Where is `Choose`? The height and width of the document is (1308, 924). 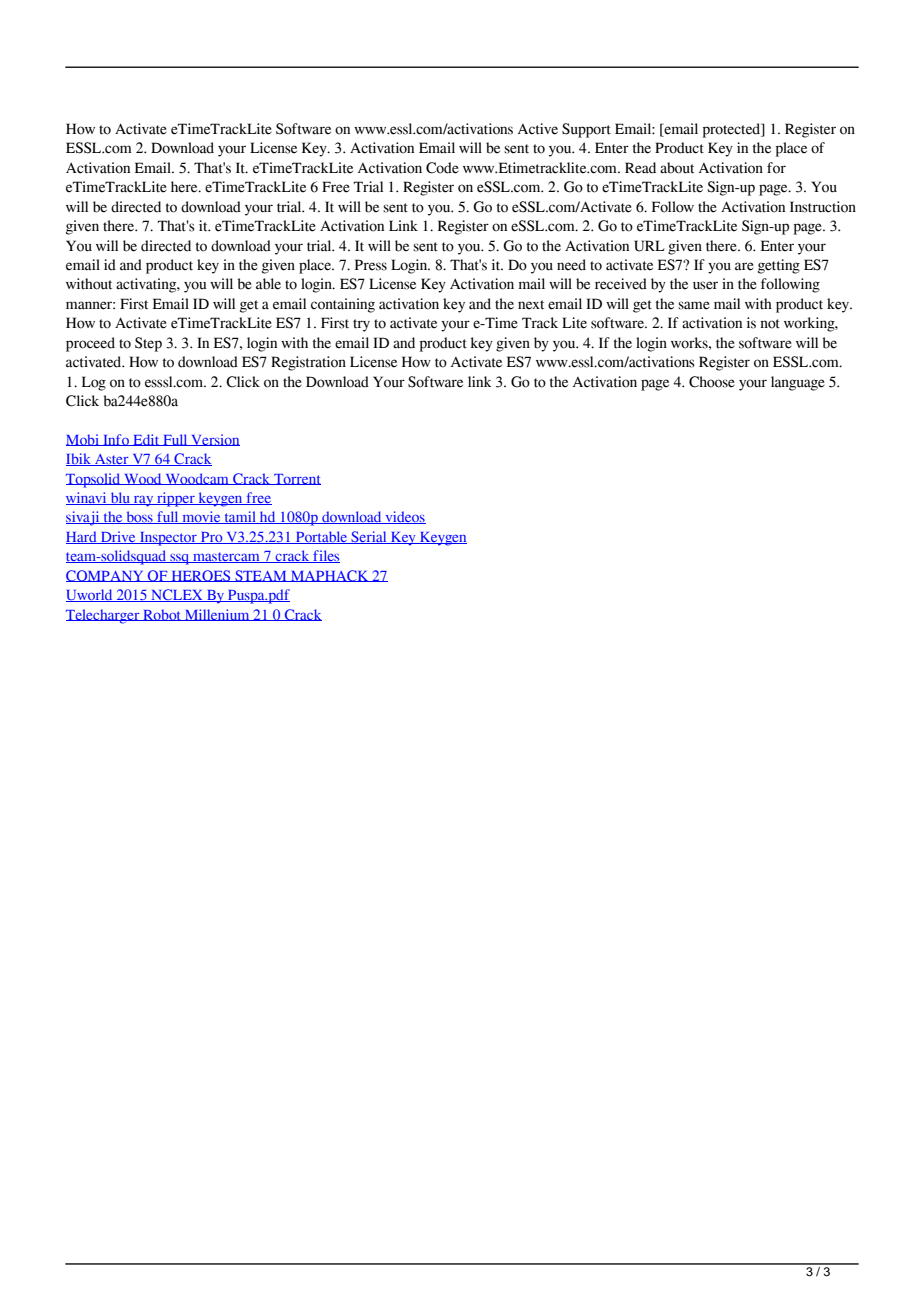 Choose is located at coordinates (712, 382).
